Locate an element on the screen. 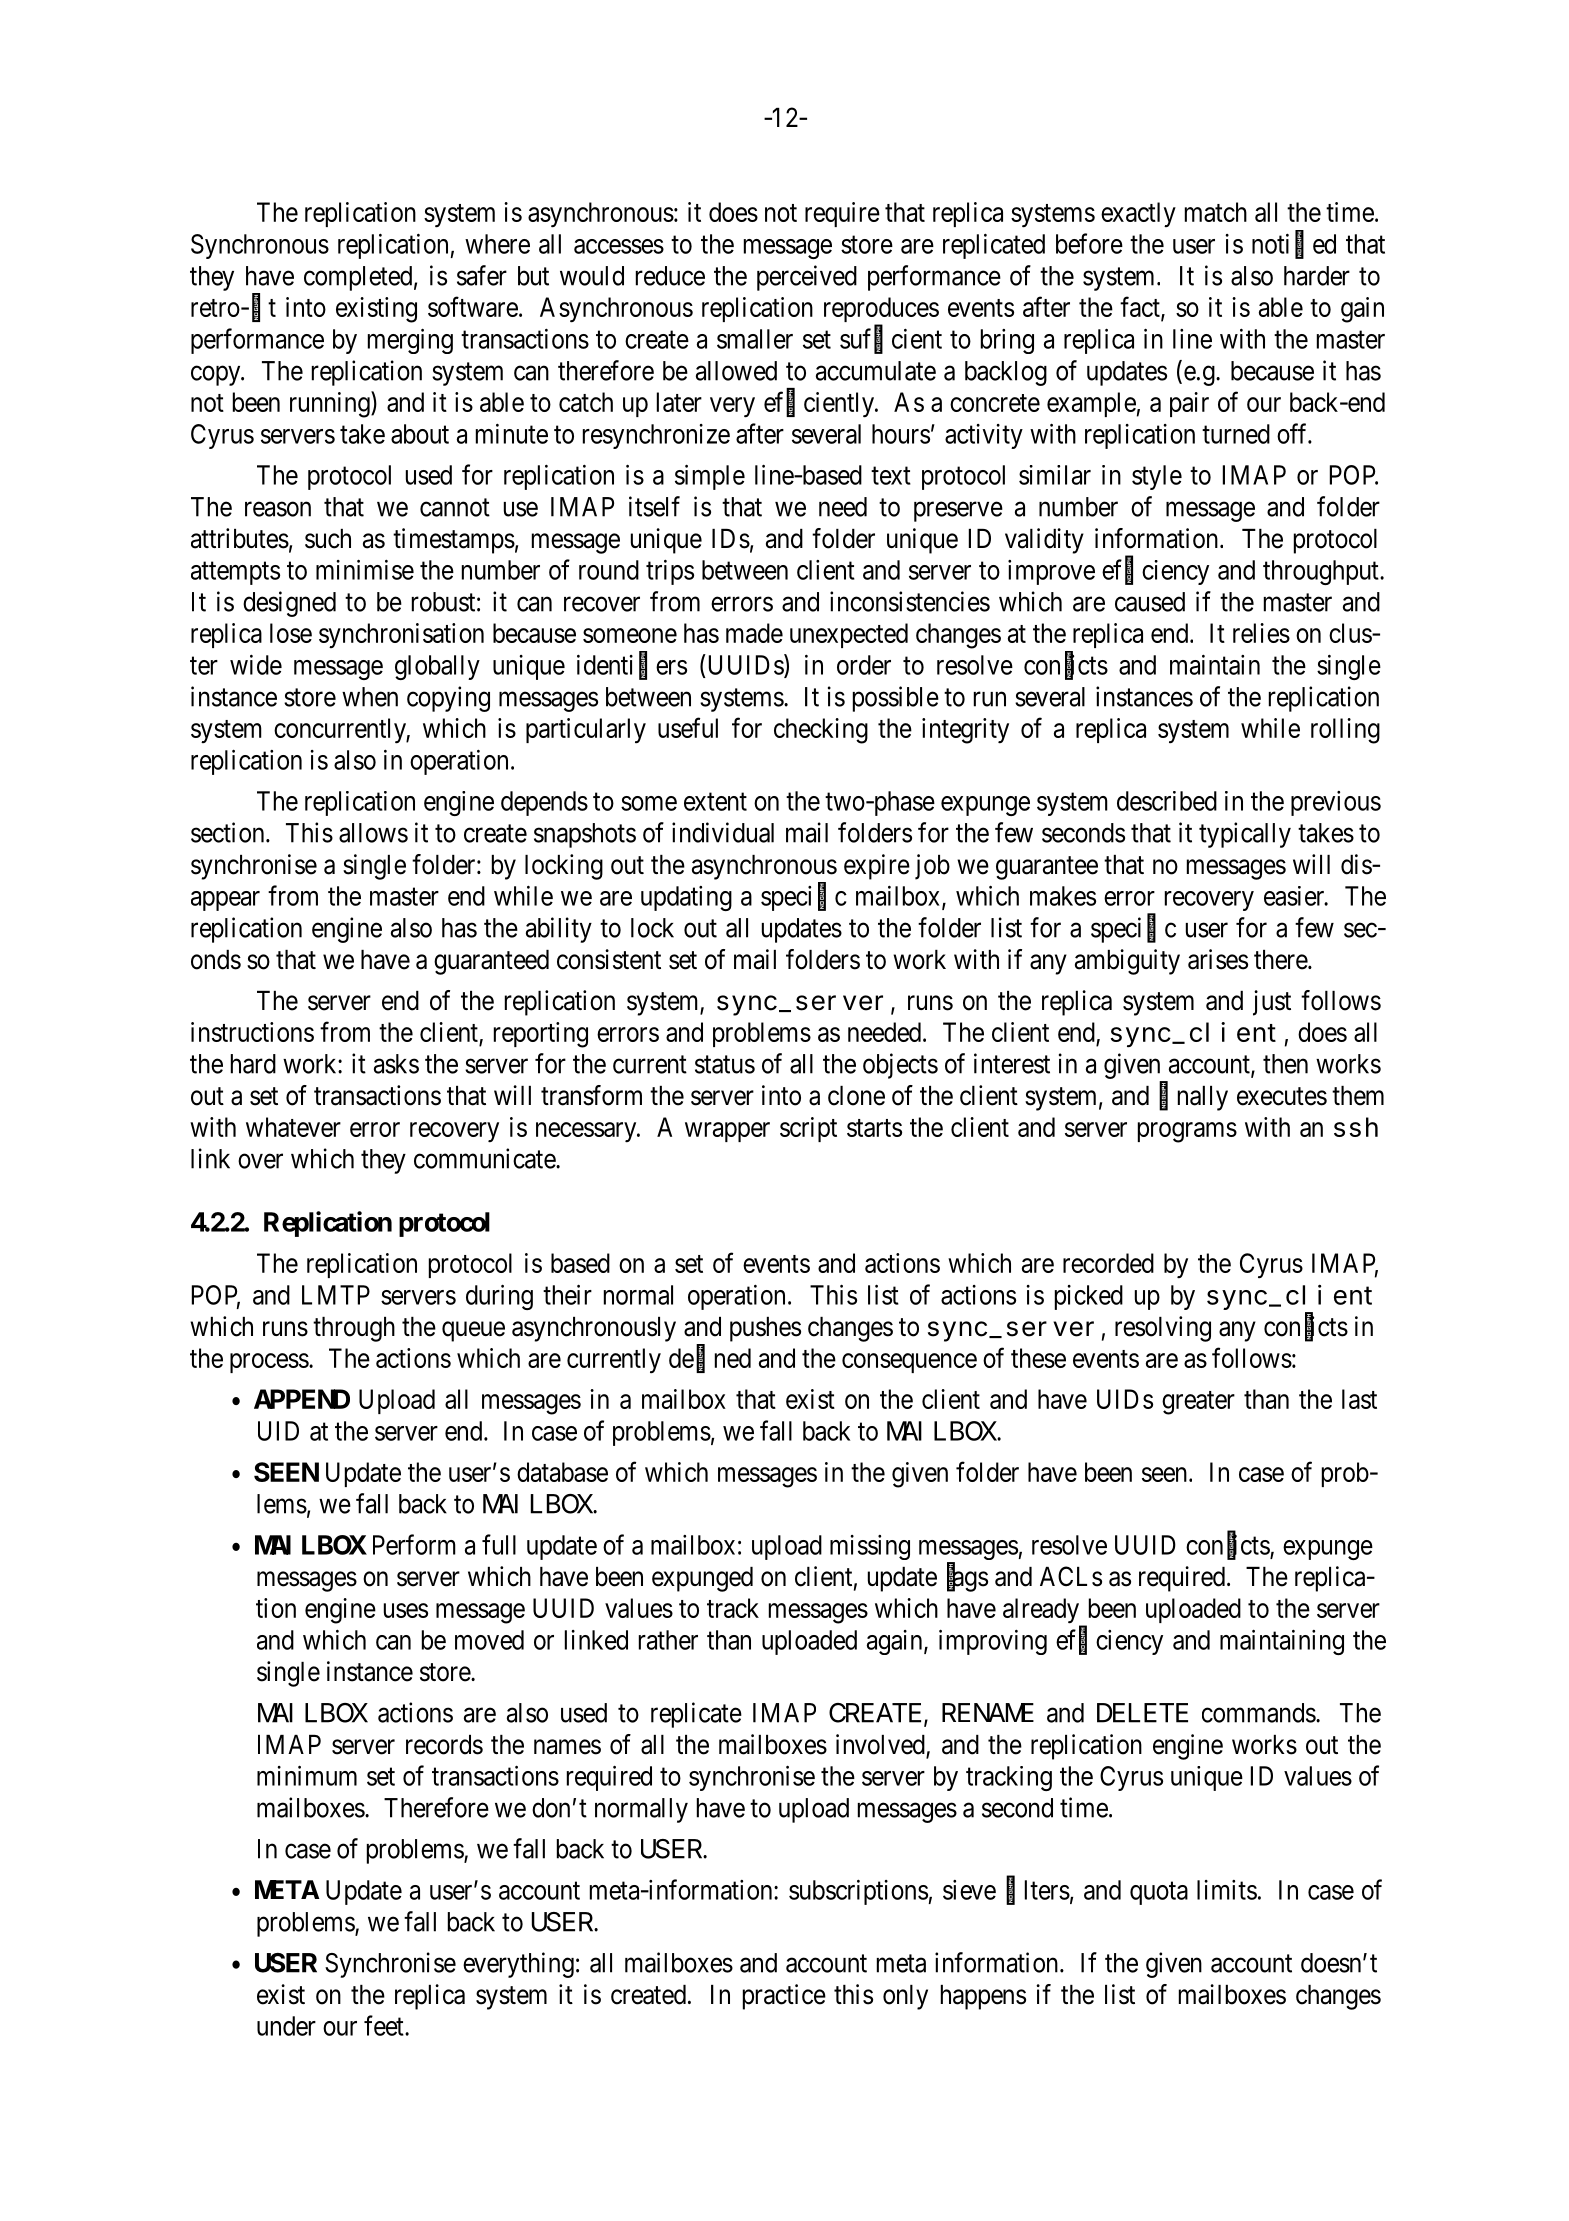  feet is located at coordinates (385, 2025).
